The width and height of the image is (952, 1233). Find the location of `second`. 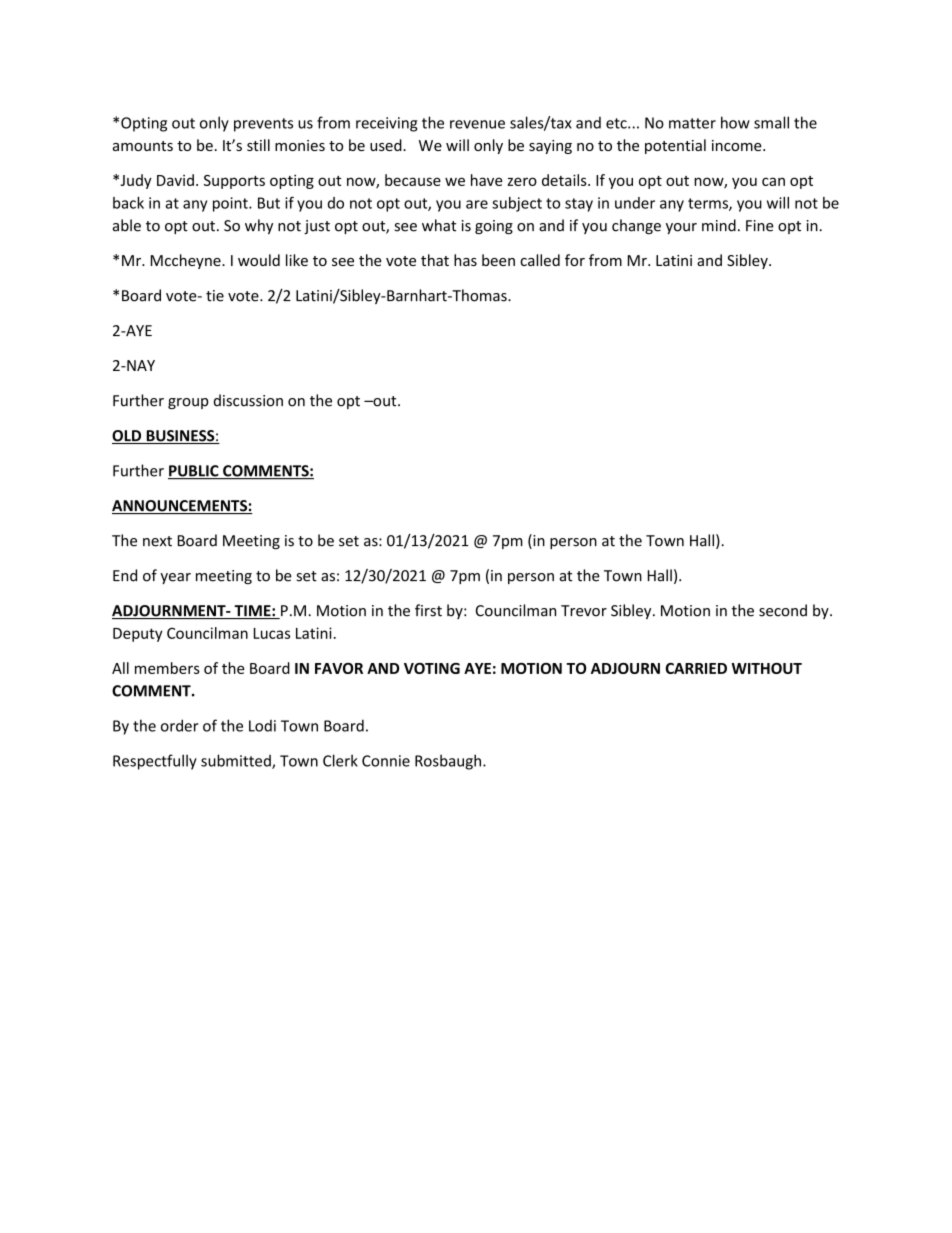

second is located at coordinates (783, 610).
